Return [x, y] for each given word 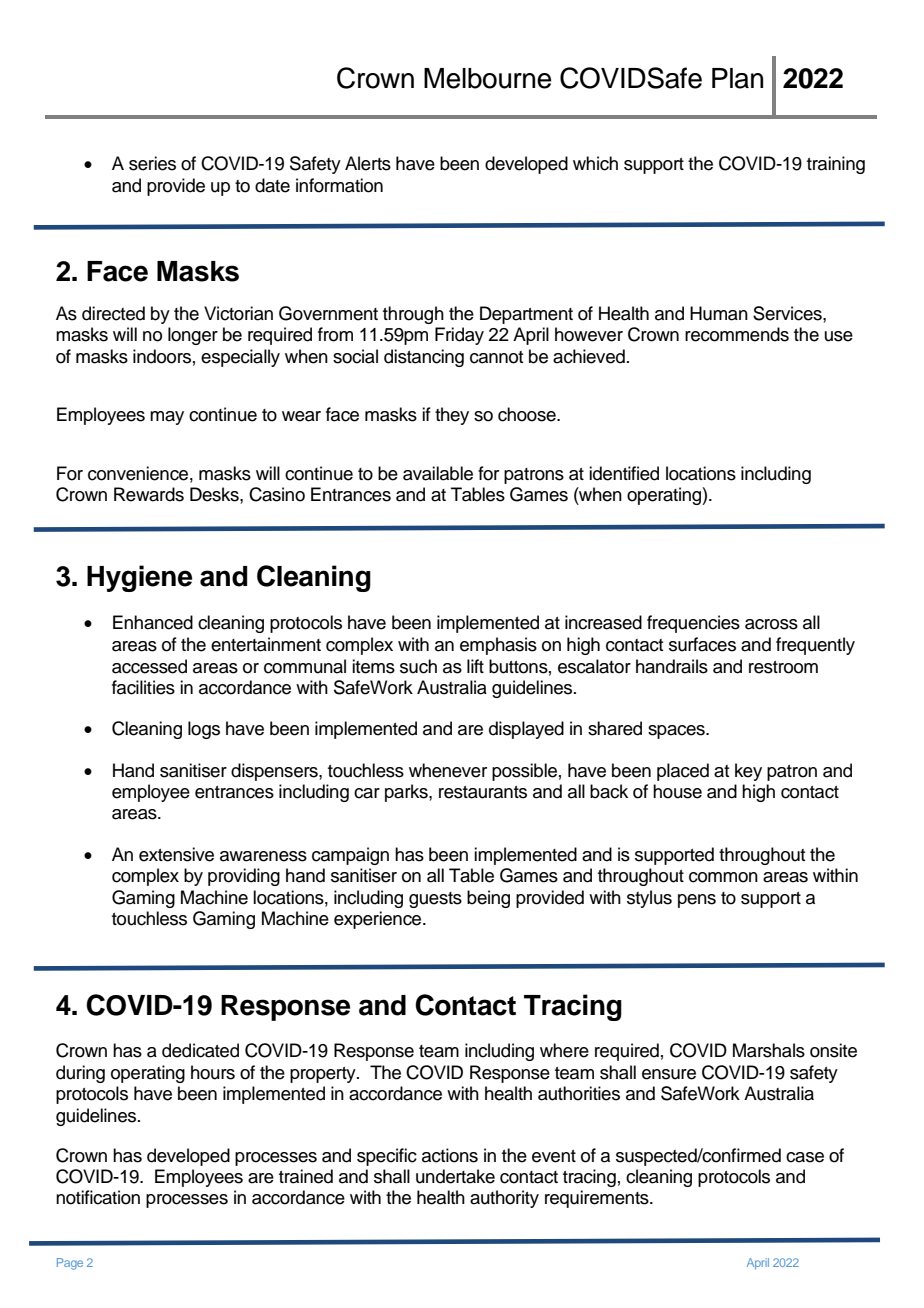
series [152, 163]
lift [475, 666]
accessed [149, 666]
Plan [737, 78]
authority [504, 1199]
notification [98, 1197]
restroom [783, 667]
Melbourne [487, 78]
